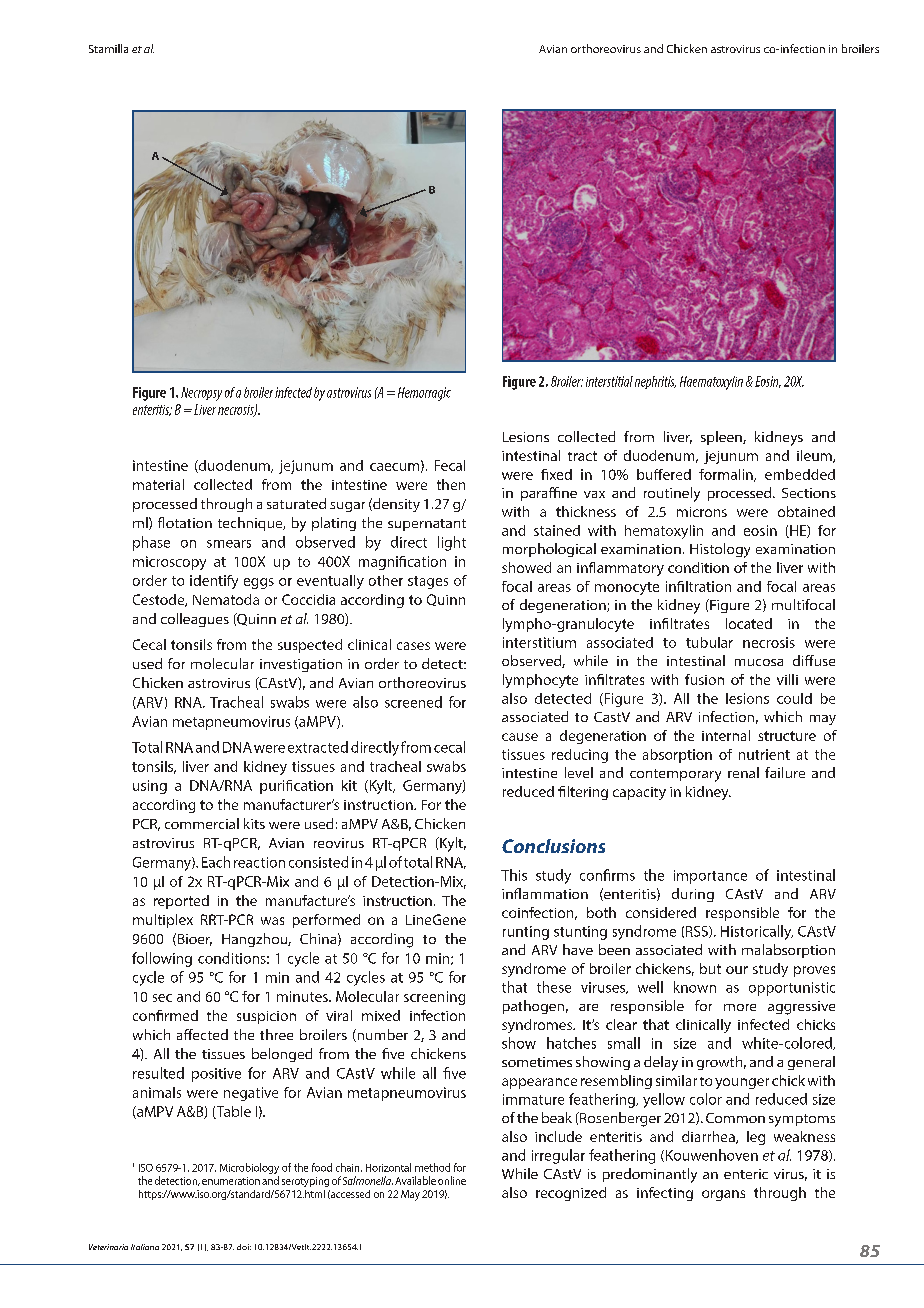 Image resolution: width=924 pixels, height=1308 pixels. What do you see at coordinates (413, 702) in the document?
I see `screened` at bounding box center [413, 702].
